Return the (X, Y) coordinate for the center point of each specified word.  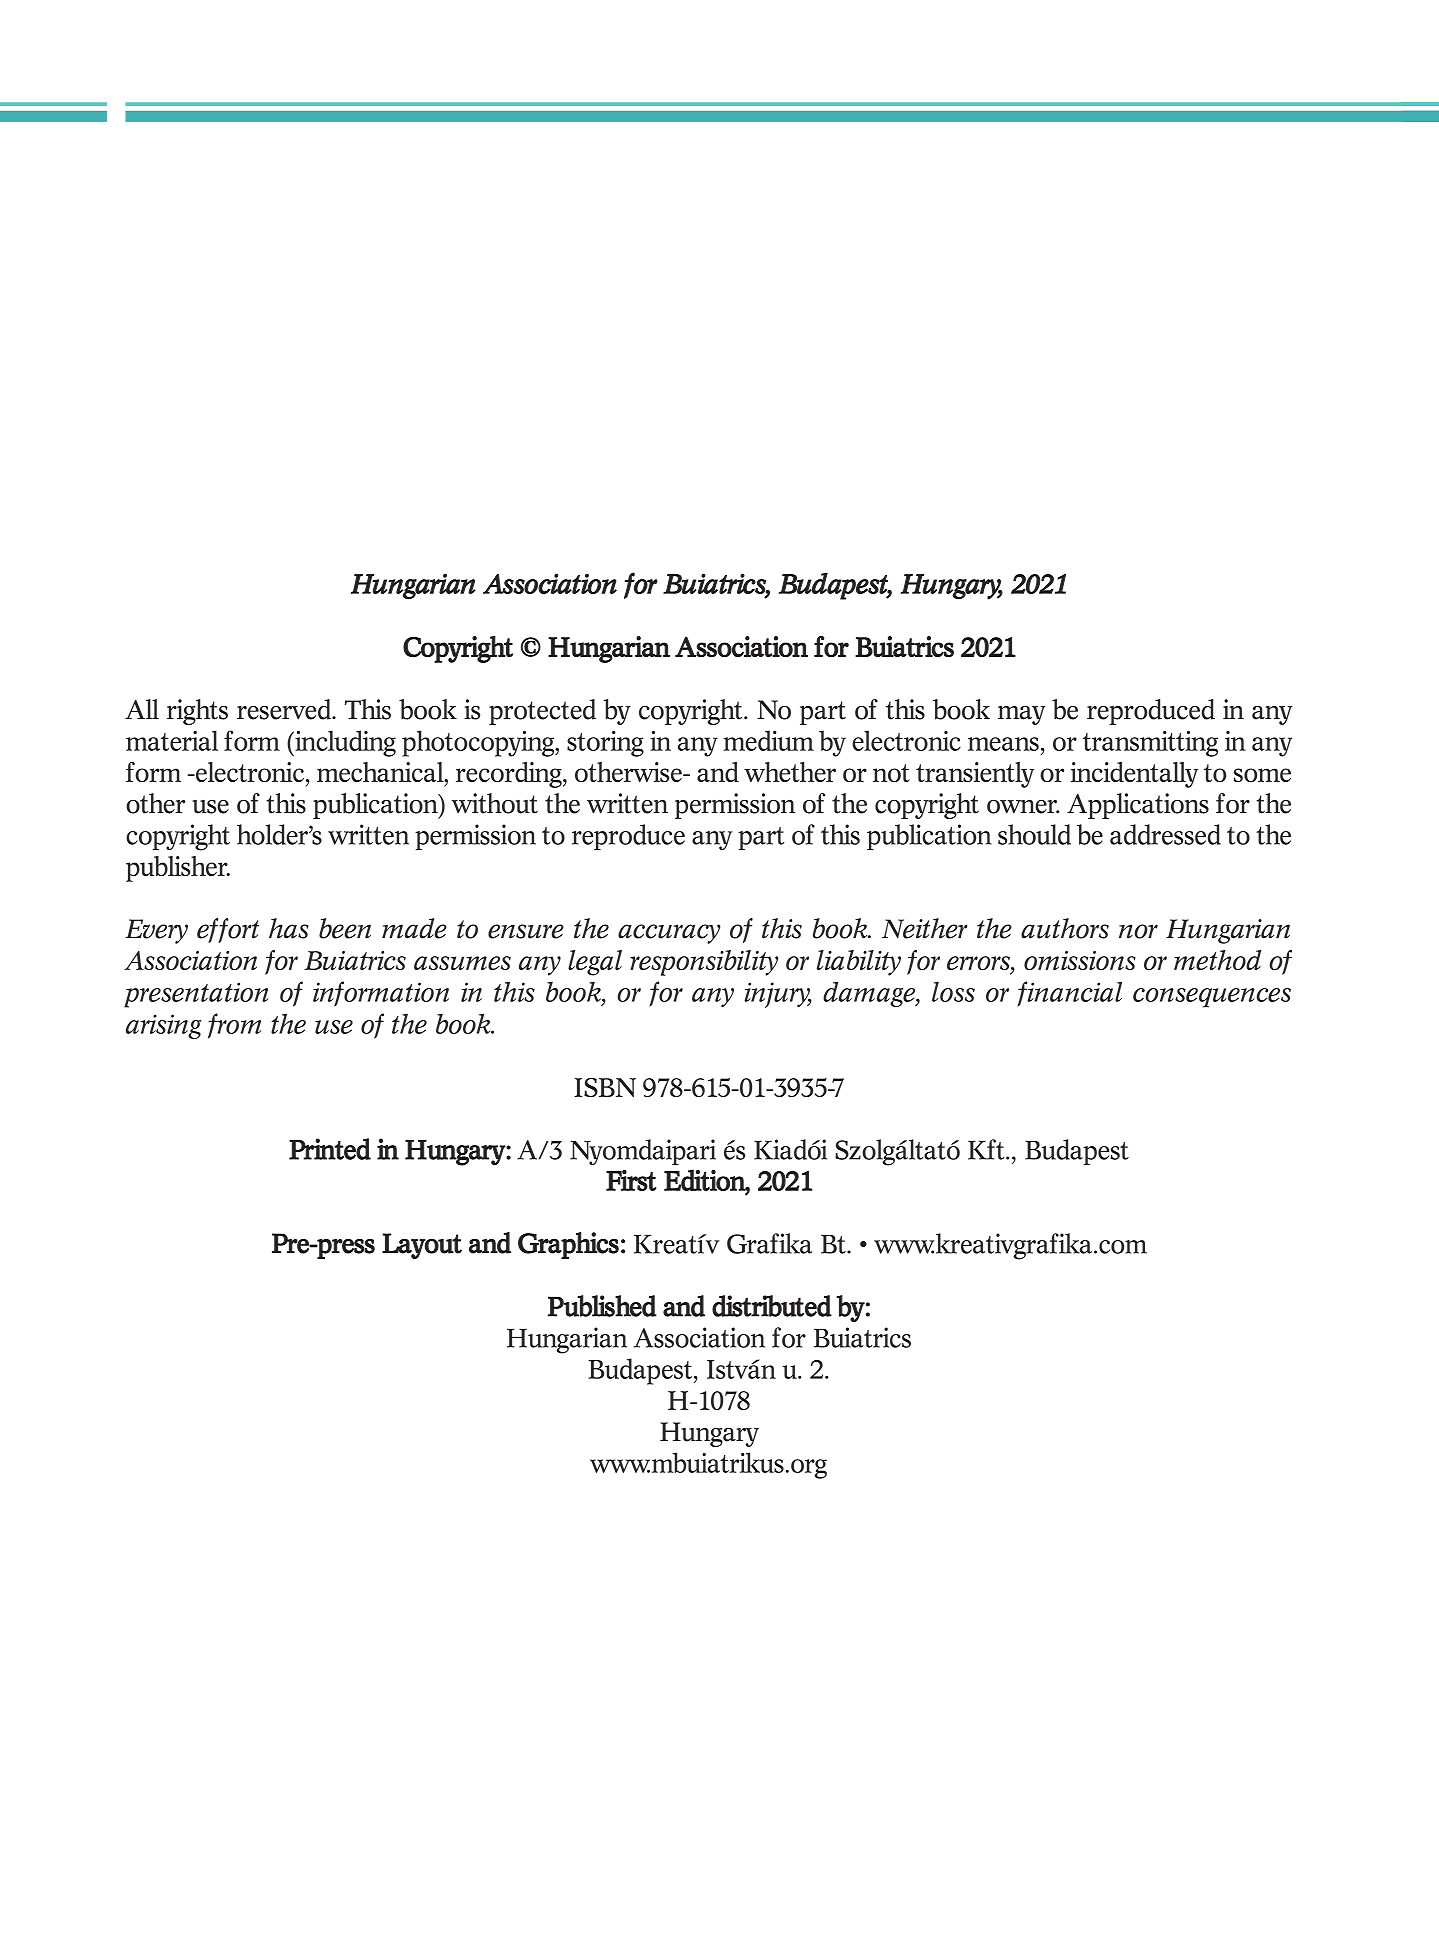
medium (768, 740)
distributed (772, 1306)
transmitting (1150, 744)
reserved (285, 709)
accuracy (669, 934)
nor (1138, 931)
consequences (1212, 998)
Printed (330, 1149)
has (289, 928)
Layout (422, 1246)
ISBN (605, 1087)
